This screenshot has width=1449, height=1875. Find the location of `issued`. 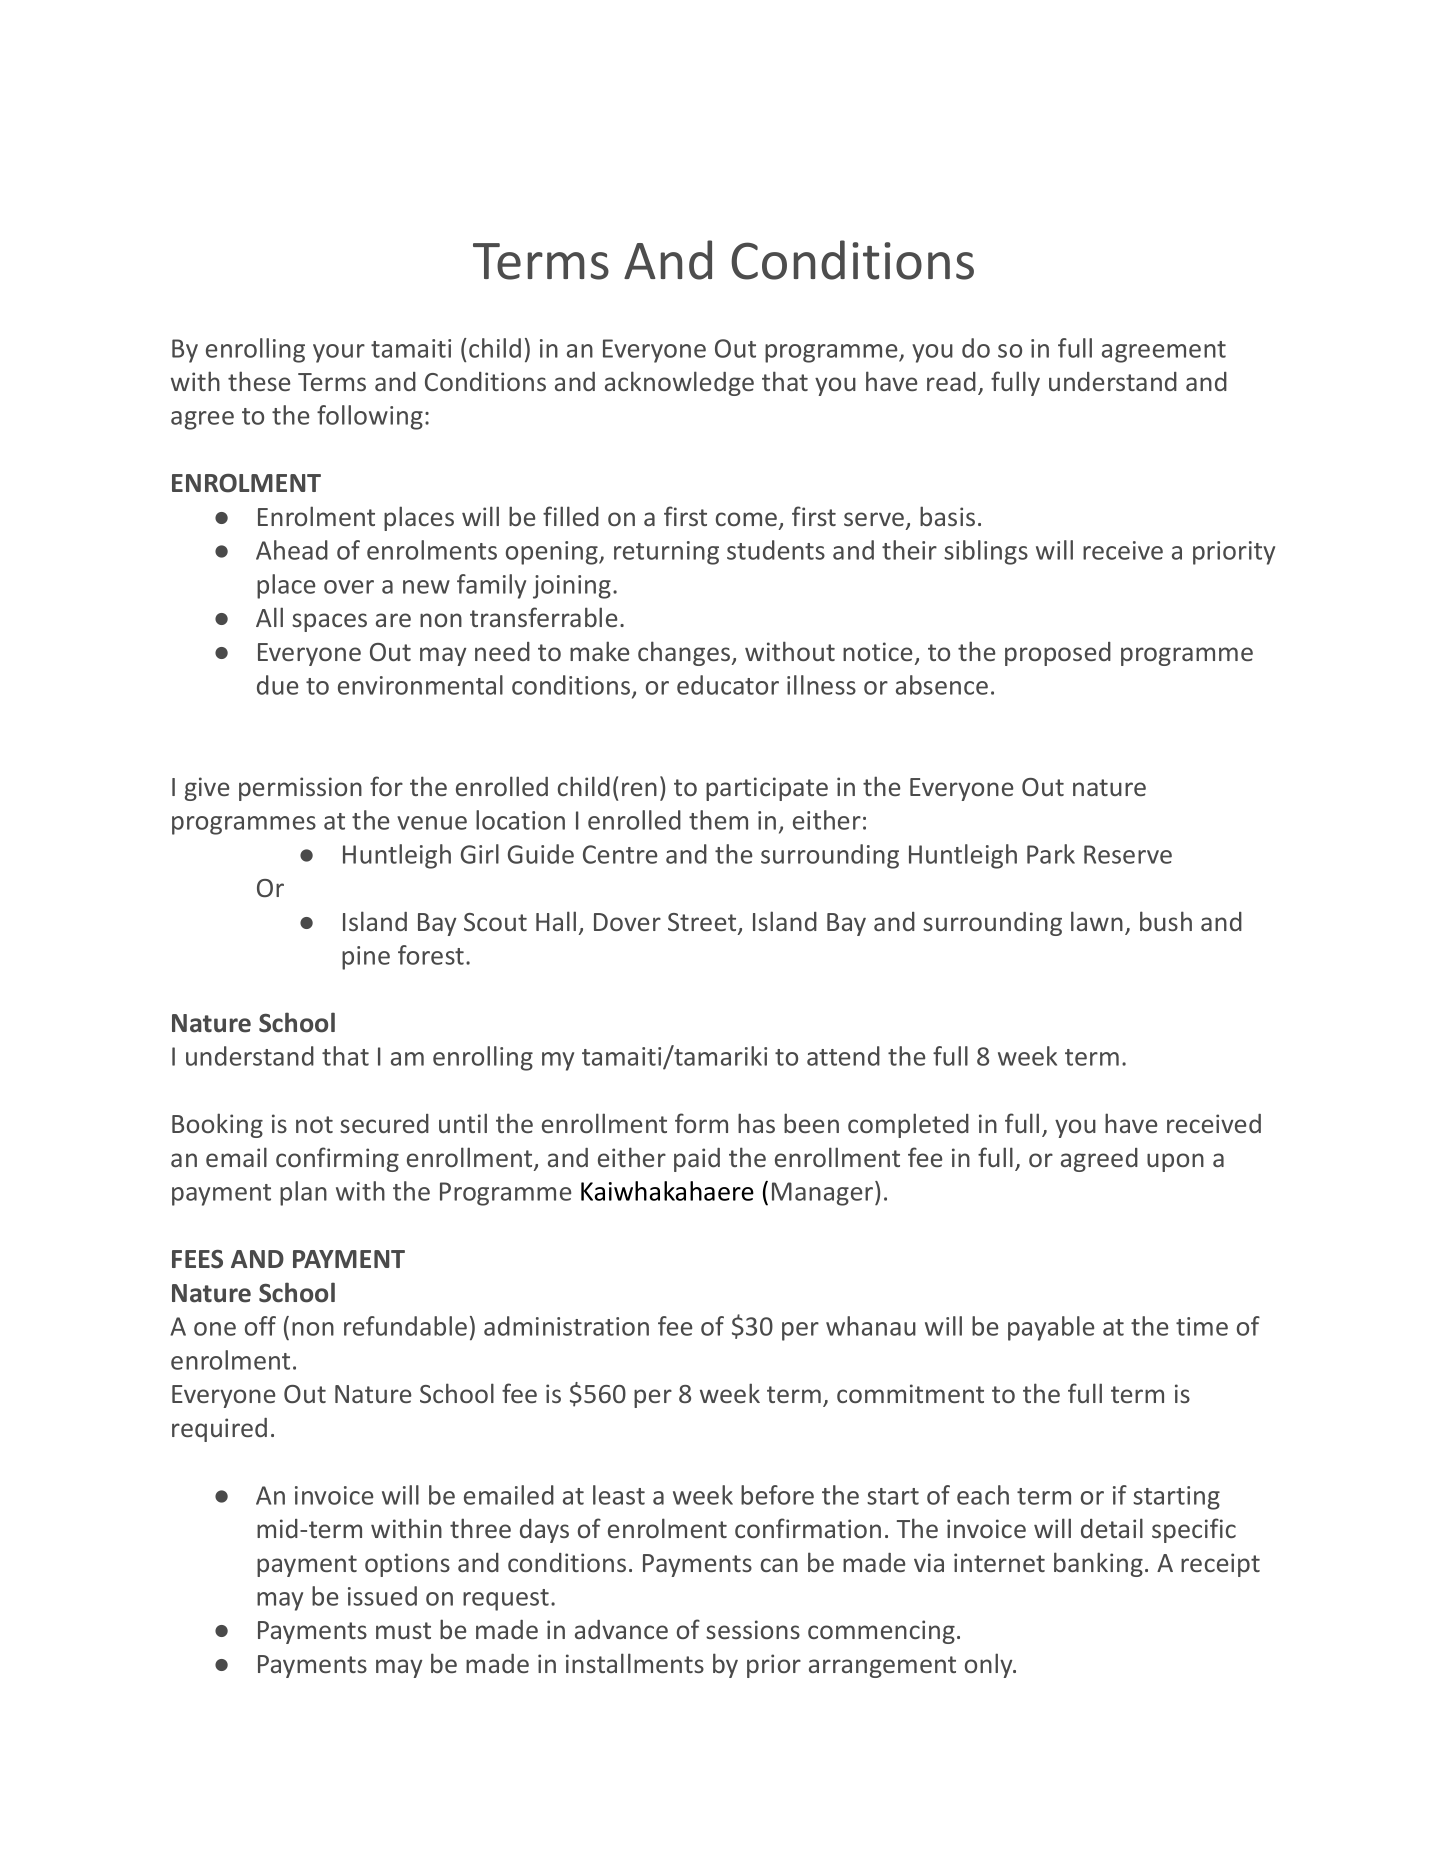

issued is located at coordinates (382, 1596).
